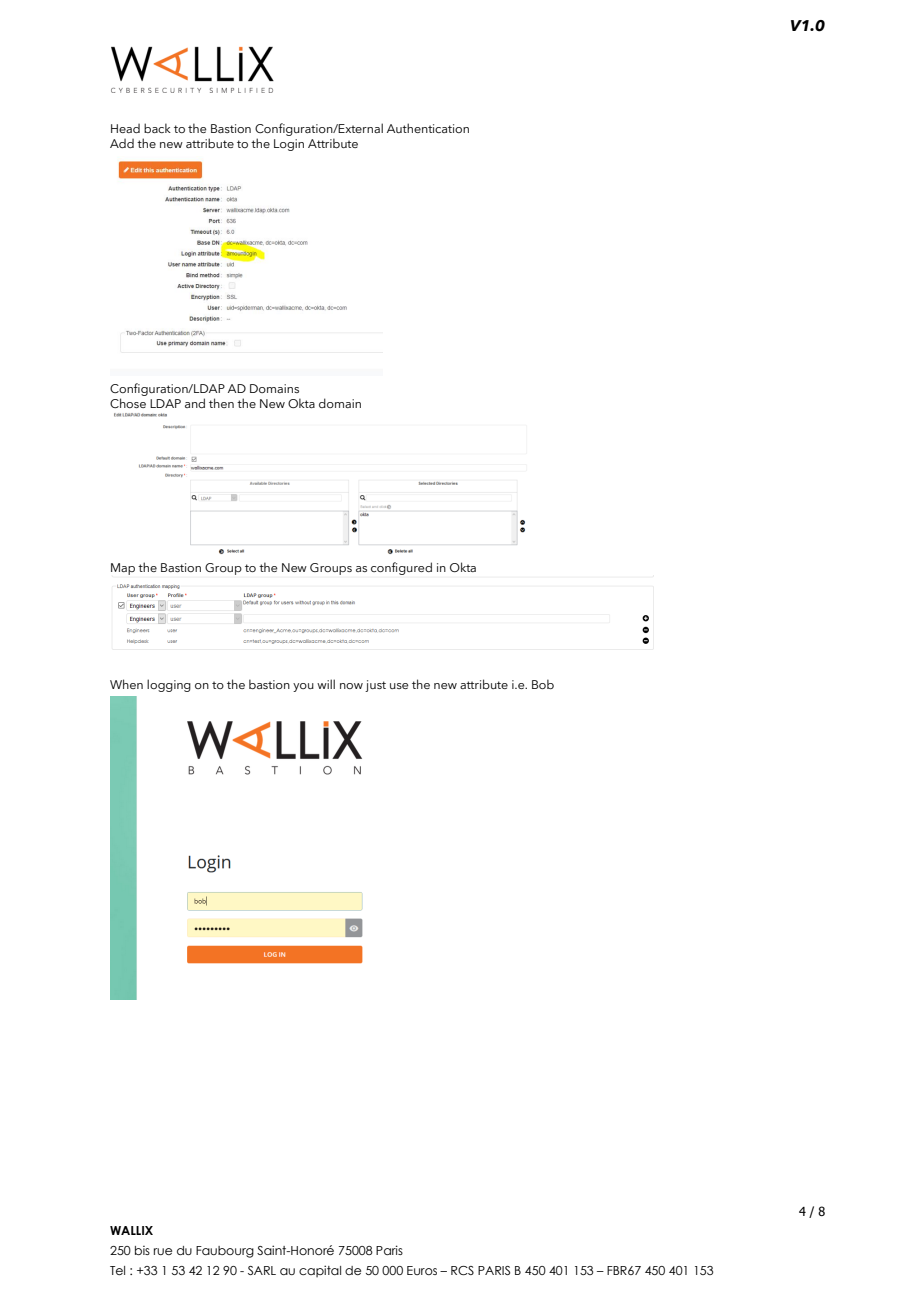 The width and height of the screenshot is (924, 1308). Describe the element at coordinates (351, 686) in the screenshot. I see `now` at that location.
